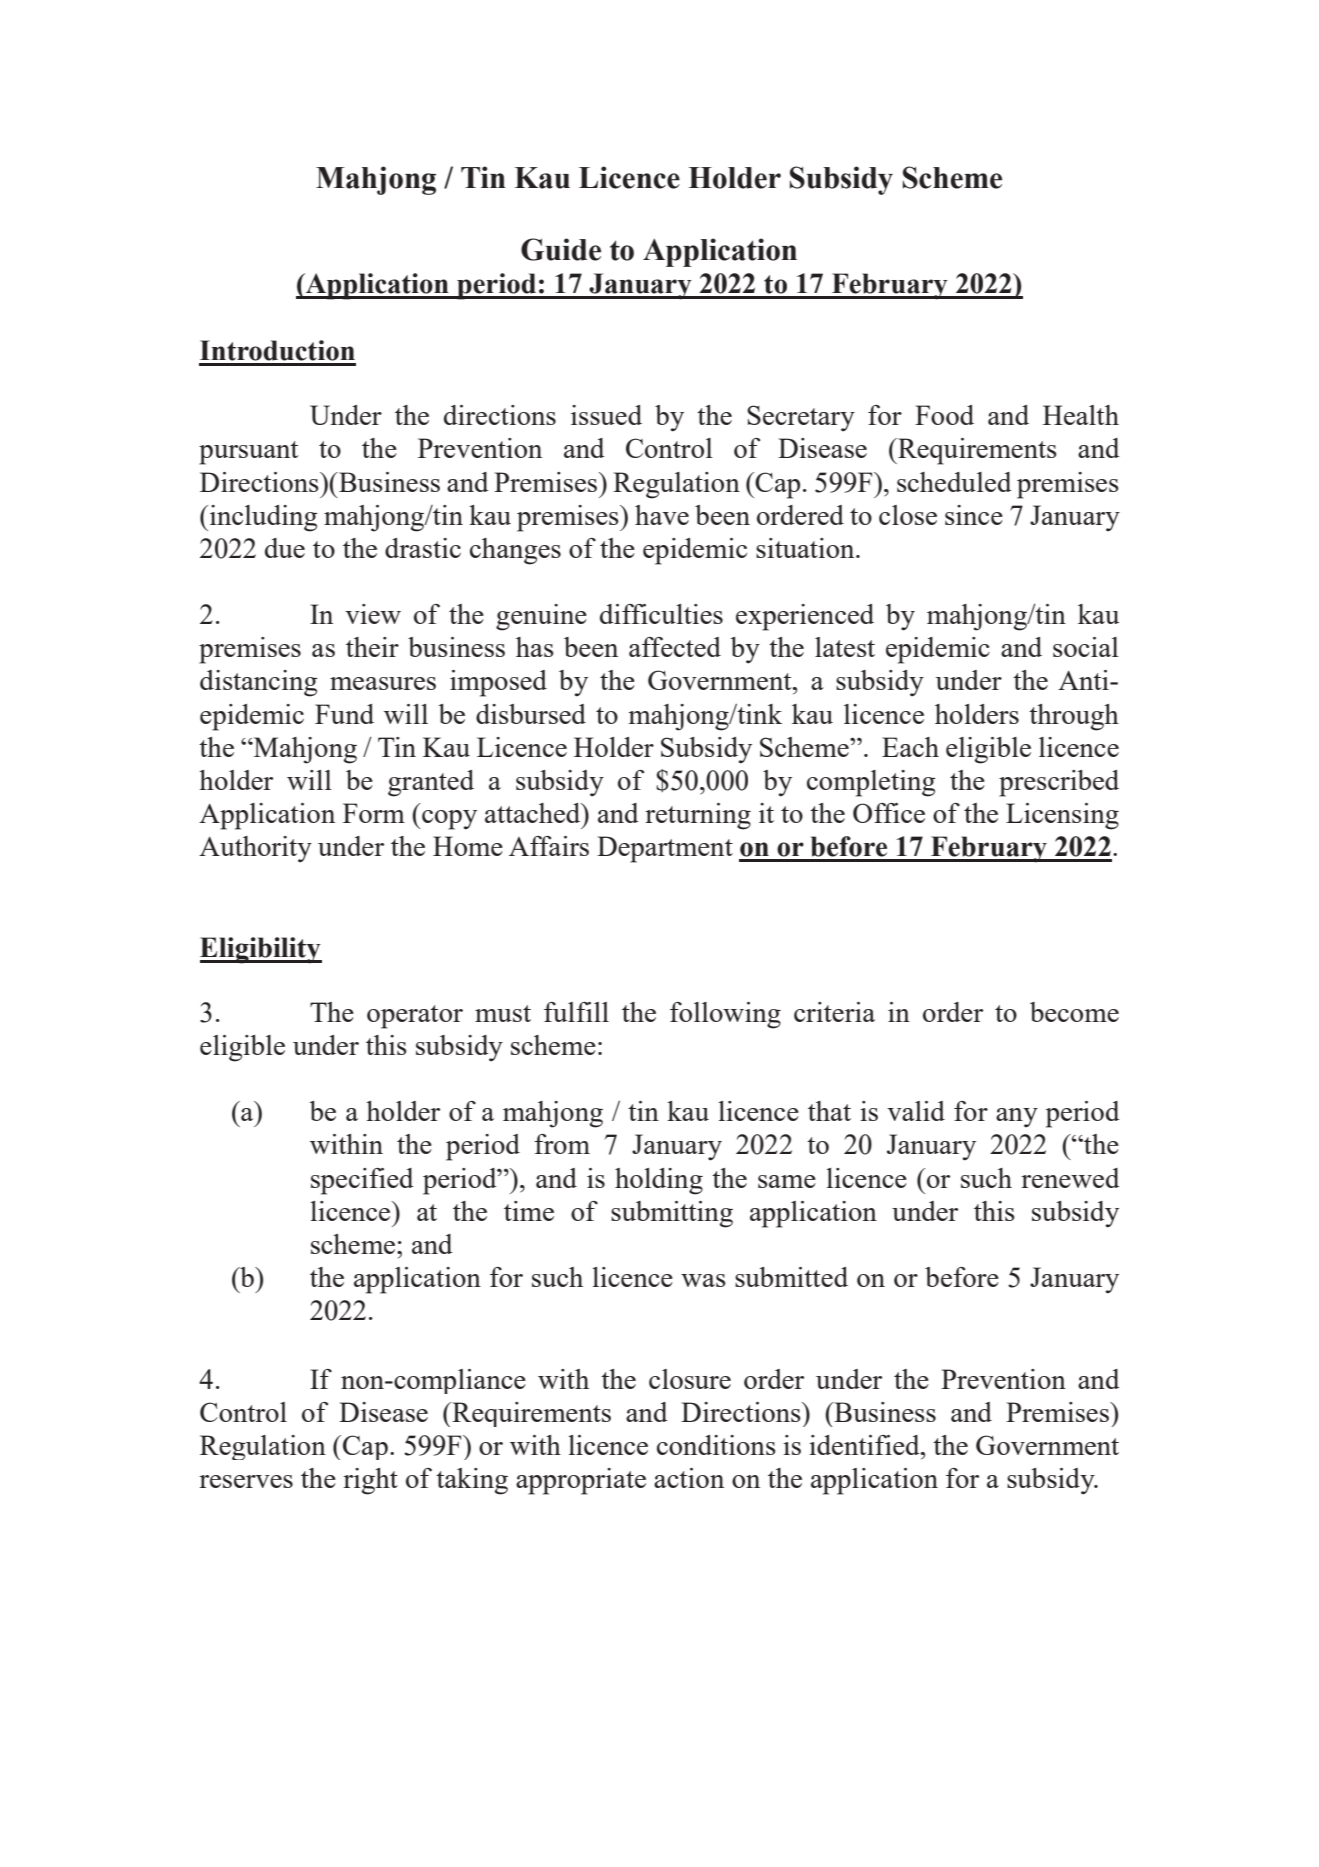 The width and height of the screenshot is (1319, 1867). I want to click on view, so click(373, 614).
